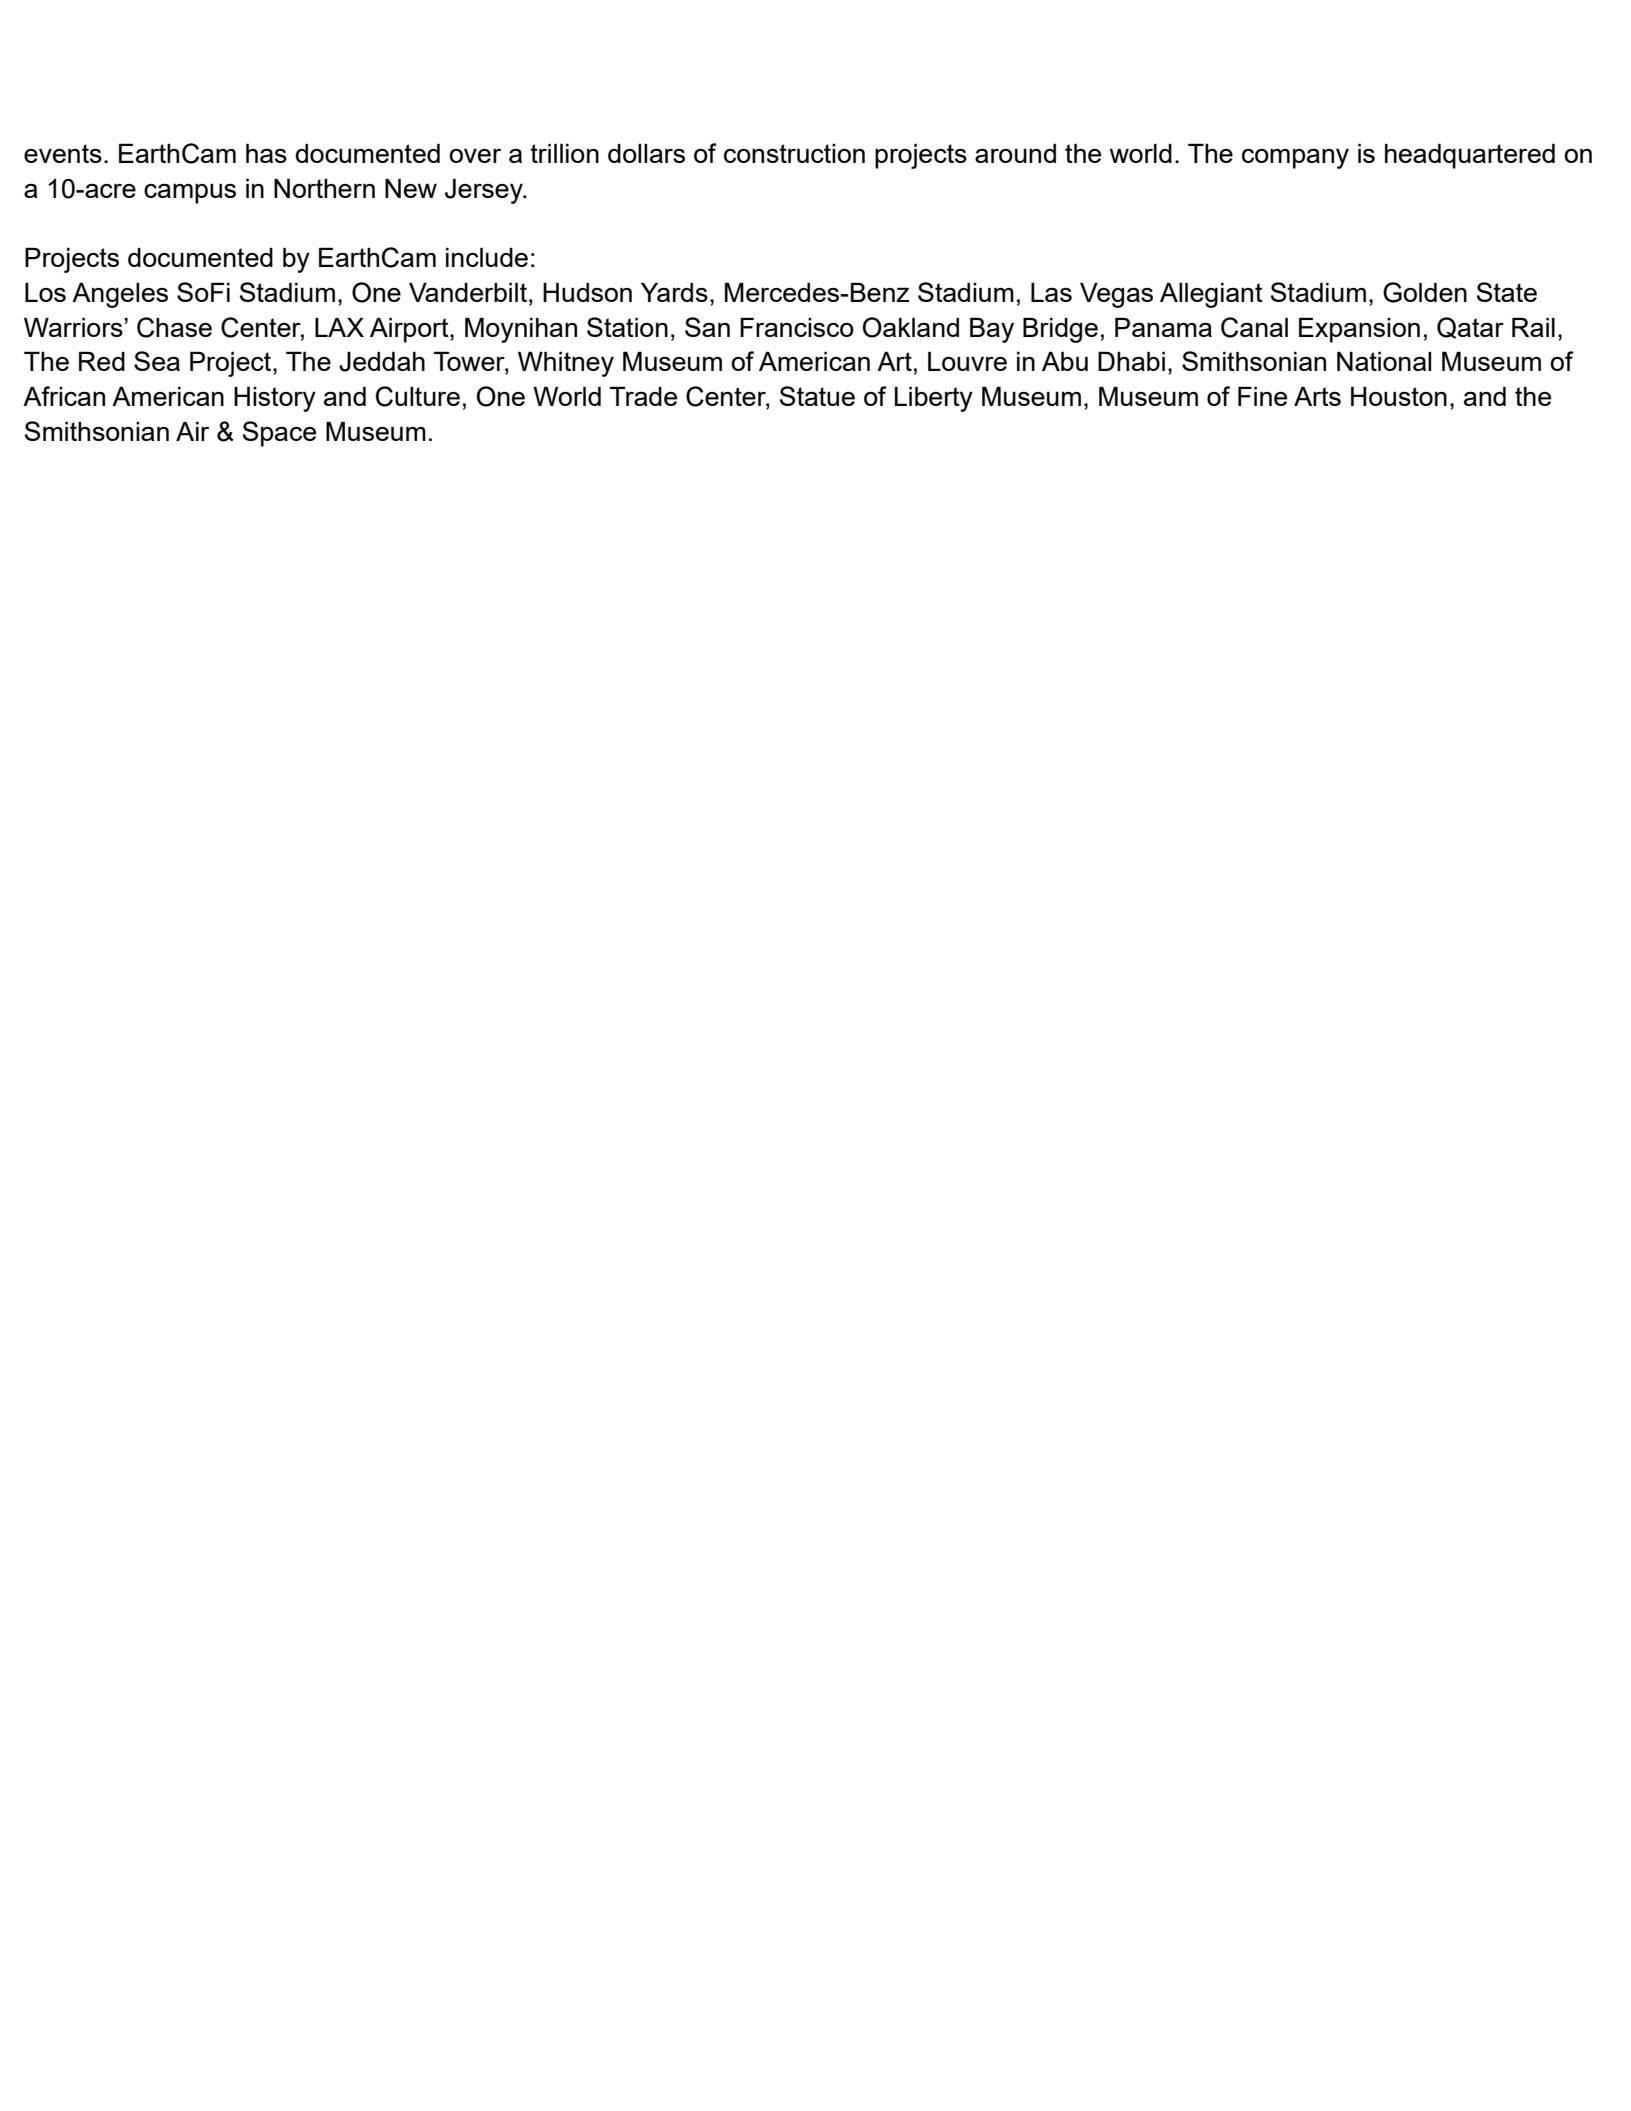 The image size is (1631, 2111). What do you see at coordinates (674, 292) in the image?
I see `Yards` at bounding box center [674, 292].
